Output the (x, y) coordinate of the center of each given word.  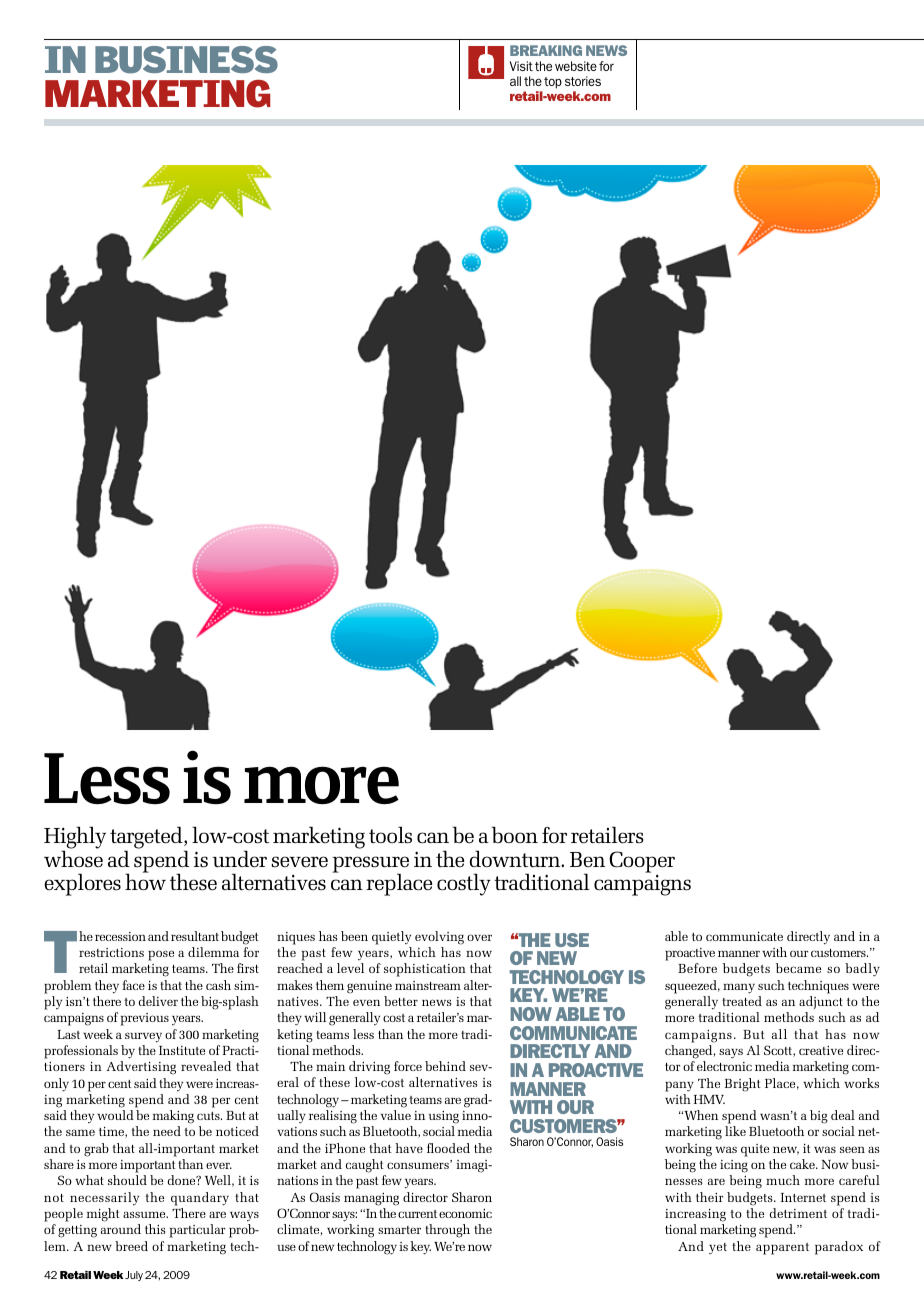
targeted (147, 839)
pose (161, 955)
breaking (546, 50)
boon (515, 834)
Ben (587, 859)
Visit (521, 66)
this (155, 1229)
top (553, 83)
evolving (439, 938)
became (798, 968)
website (576, 66)
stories (583, 81)
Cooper (642, 862)
